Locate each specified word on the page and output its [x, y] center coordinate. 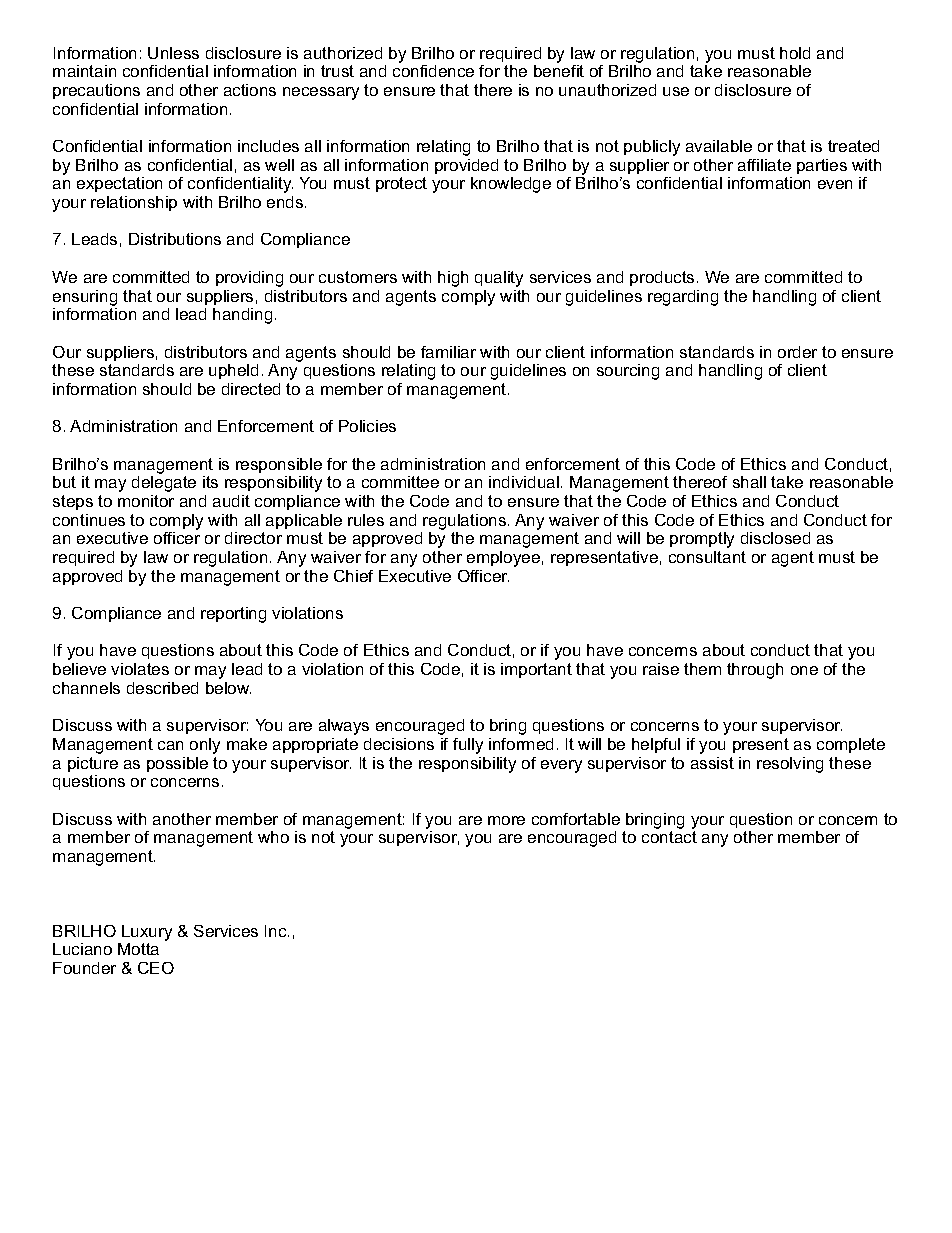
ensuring [85, 298]
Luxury [147, 933]
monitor [146, 501]
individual [524, 482]
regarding [683, 298]
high [453, 279]
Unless [173, 53]
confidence [433, 71]
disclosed [775, 538]
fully [468, 746]
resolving [790, 765]
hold [795, 53]
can [170, 745]
